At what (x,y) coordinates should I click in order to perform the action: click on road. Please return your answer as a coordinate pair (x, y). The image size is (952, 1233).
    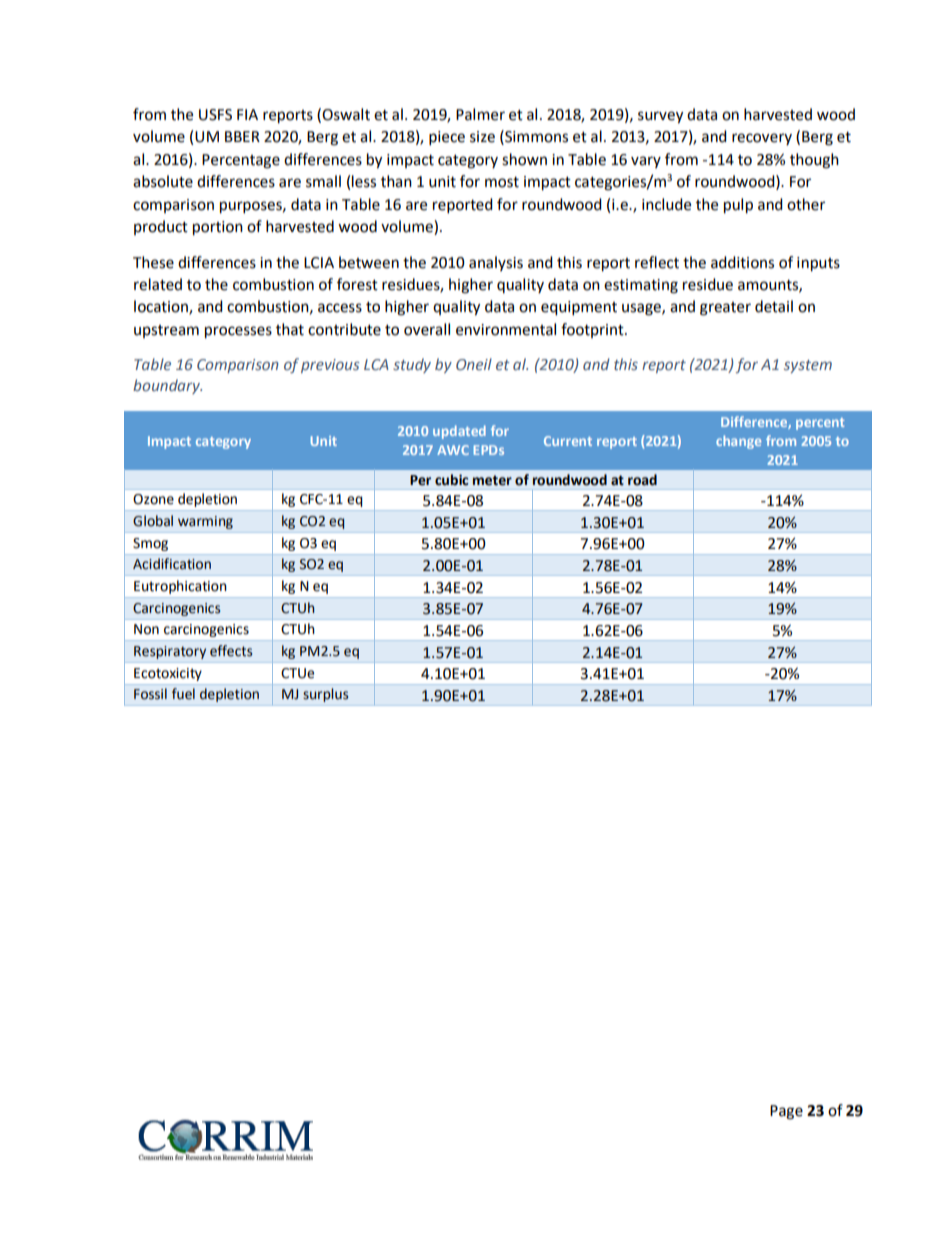
    Looking at the image, I should click on (642, 480).
